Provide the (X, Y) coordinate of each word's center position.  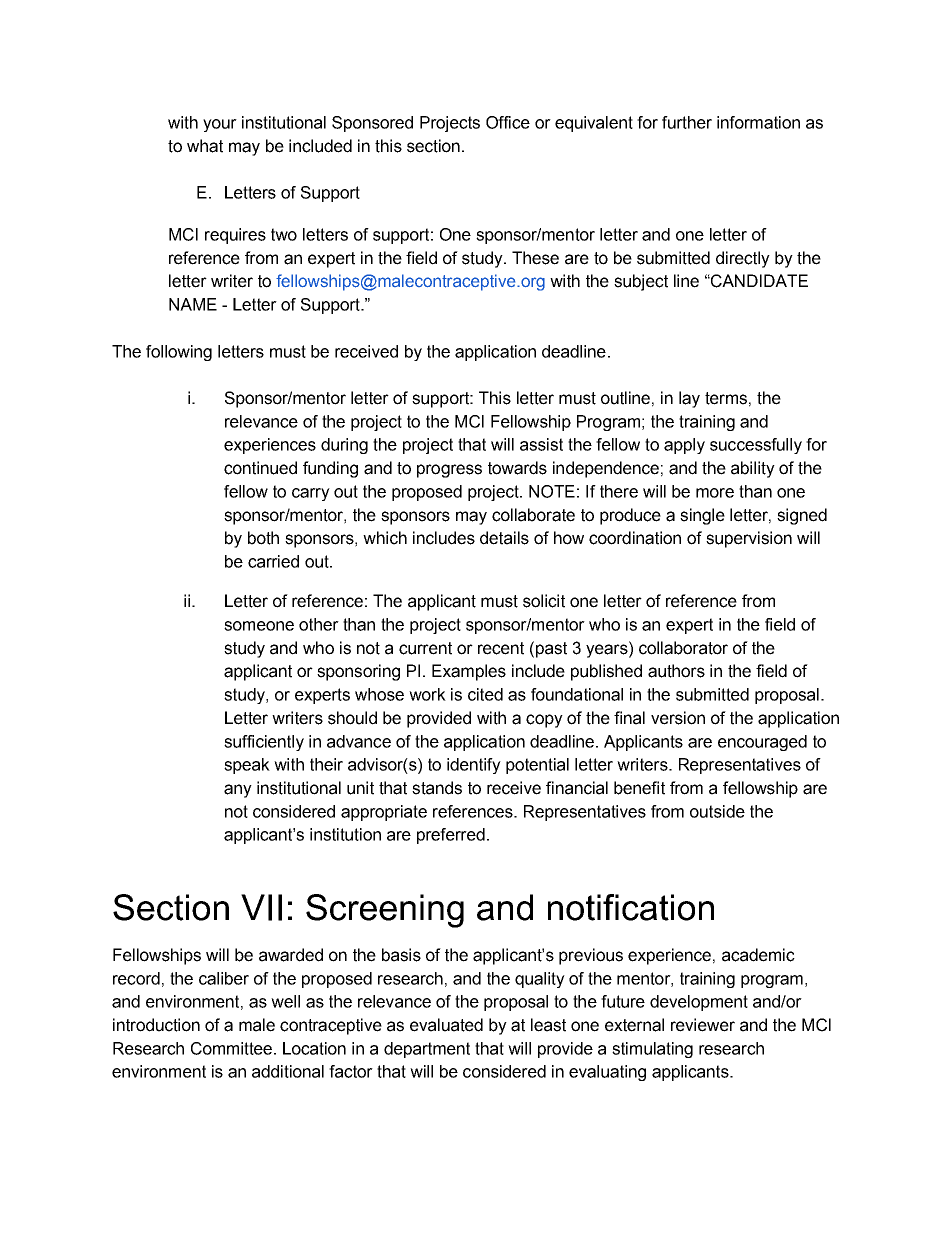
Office (508, 122)
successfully (756, 446)
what (205, 146)
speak (247, 766)
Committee (231, 1048)
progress (449, 471)
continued (260, 468)
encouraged (762, 743)
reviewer (703, 1025)
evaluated (446, 1025)
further (687, 122)
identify (474, 766)
